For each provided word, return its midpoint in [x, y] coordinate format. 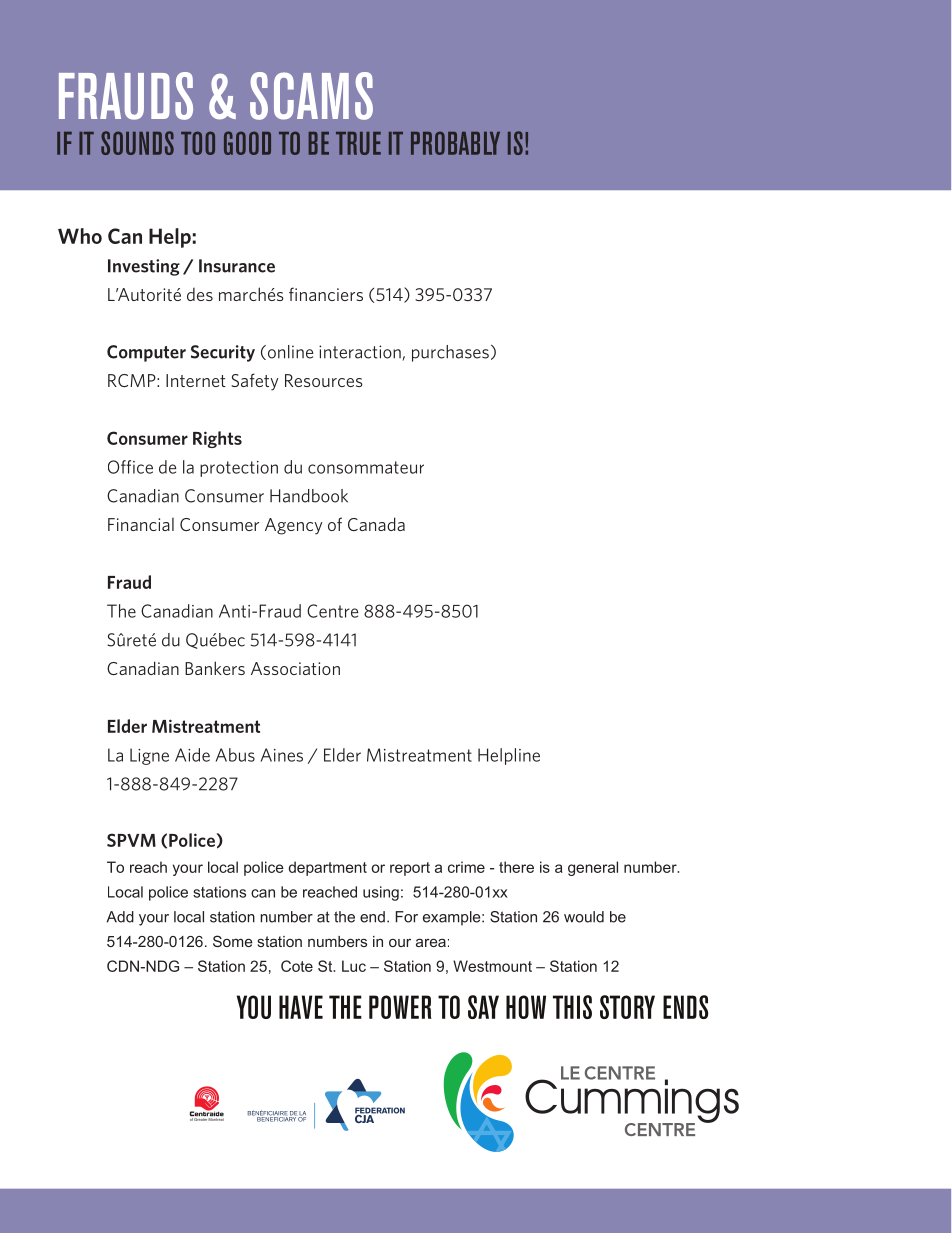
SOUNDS [137, 143]
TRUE [358, 143]
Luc [354, 966]
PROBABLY [455, 143]
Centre [332, 611]
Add [120, 917]
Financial [141, 524]
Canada [376, 524]
